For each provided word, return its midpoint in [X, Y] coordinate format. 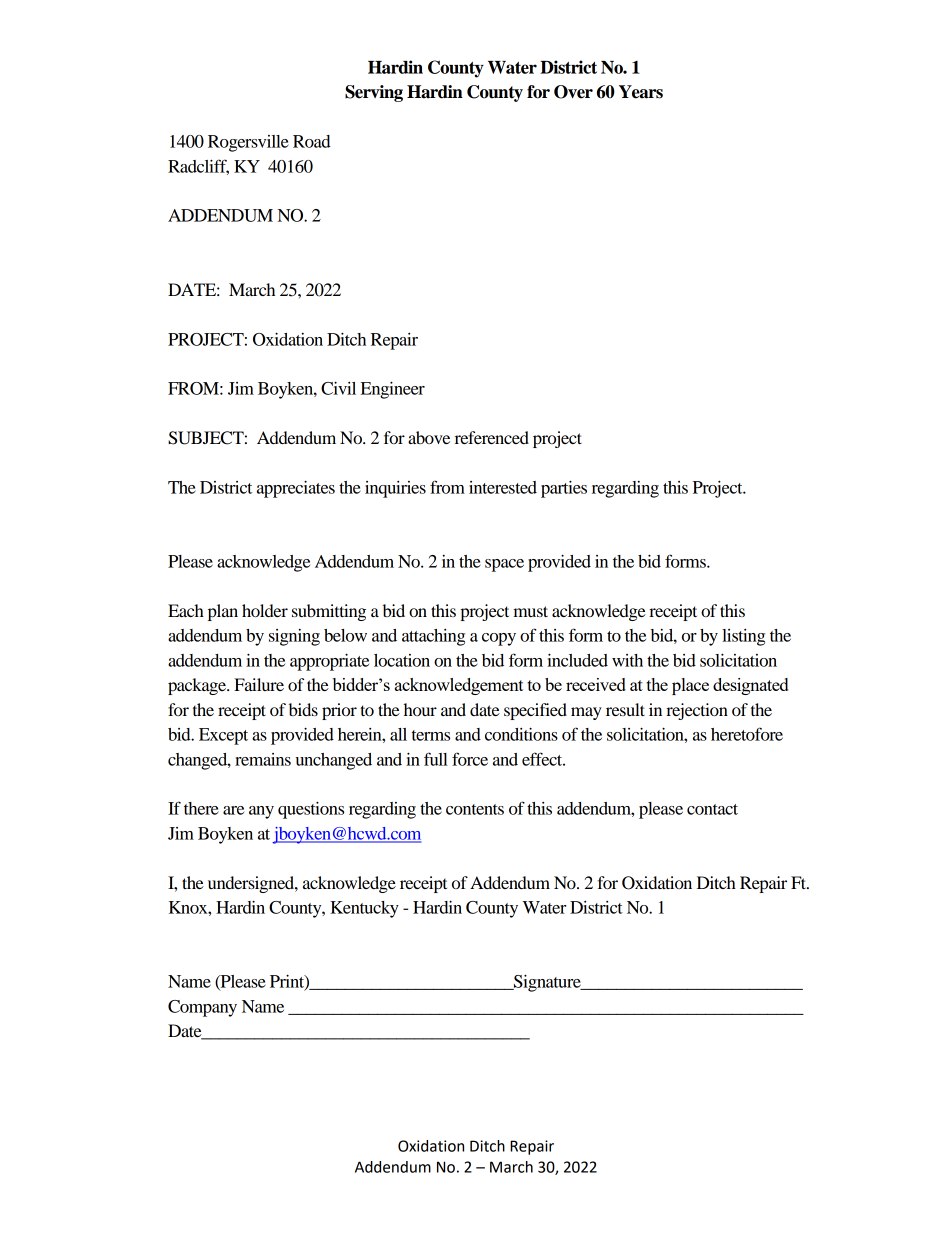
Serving [374, 93]
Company [202, 1008]
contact [712, 809]
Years [641, 92]
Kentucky [364, 909]
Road [312, 141]
